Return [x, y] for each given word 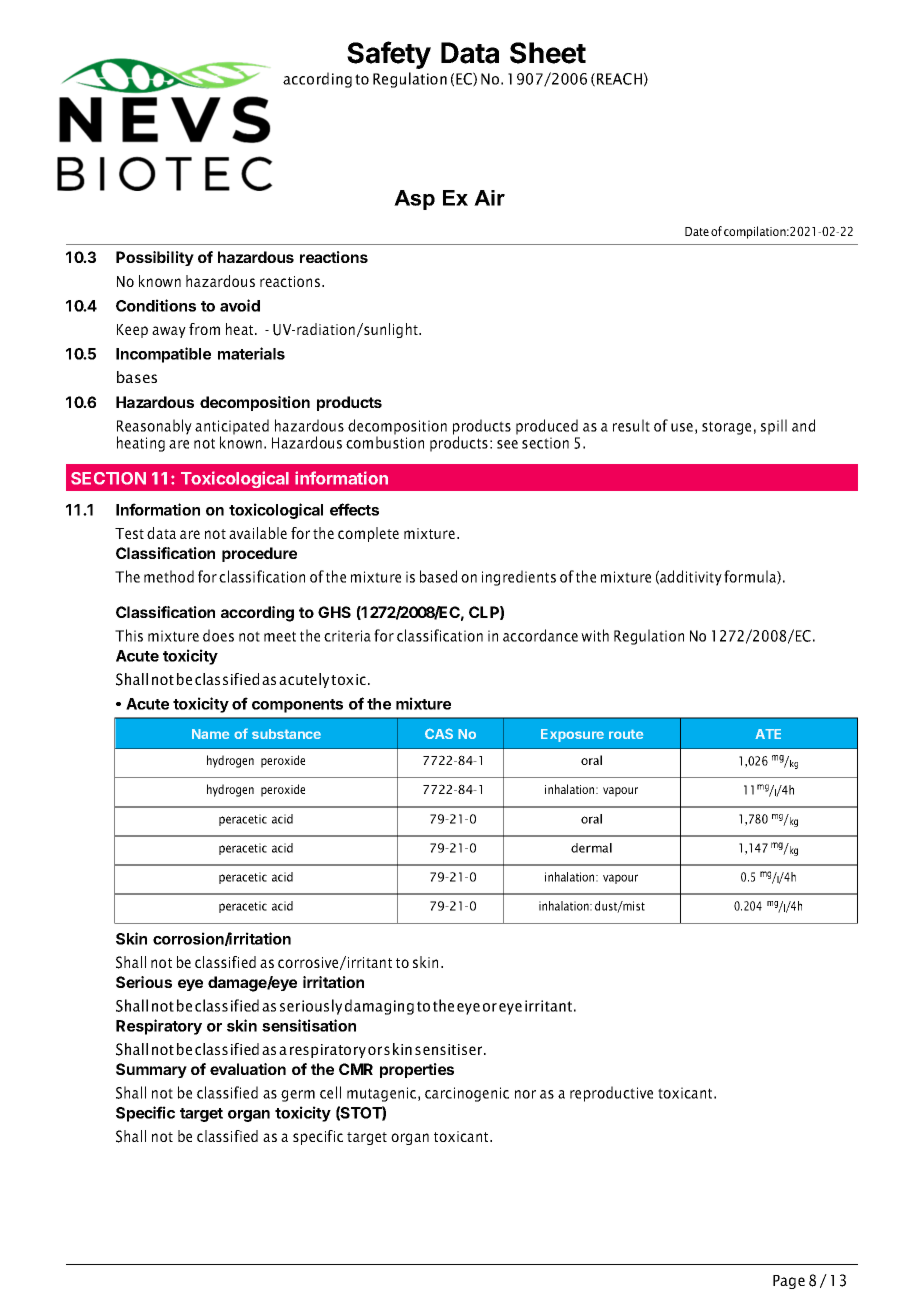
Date [697, 231]
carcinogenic [467, 1094]
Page [789, 1282]
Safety [389, 55]
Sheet [548, 53]
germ [298, 1096]
